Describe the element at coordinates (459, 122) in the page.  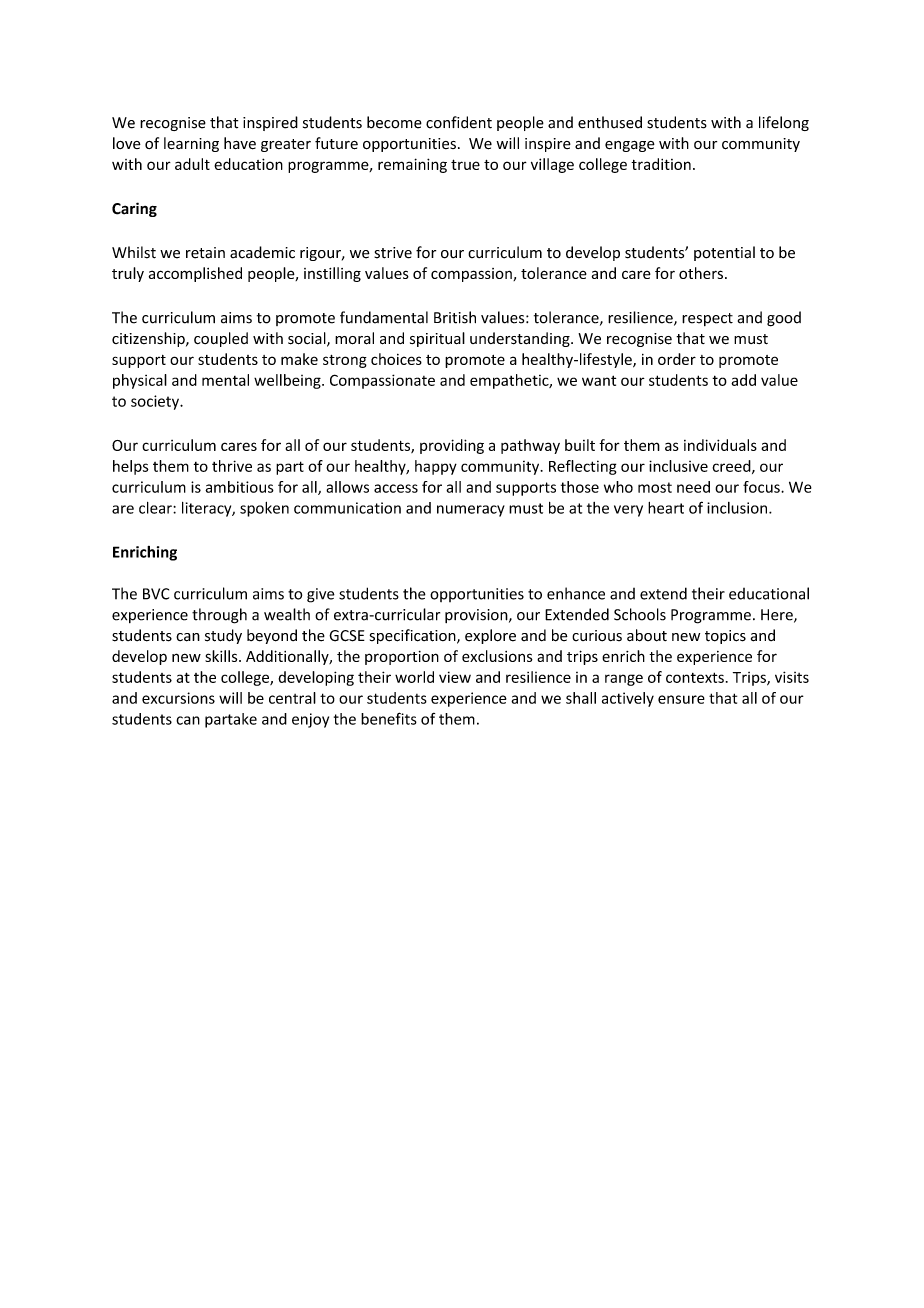
I see `confident` at that location.
